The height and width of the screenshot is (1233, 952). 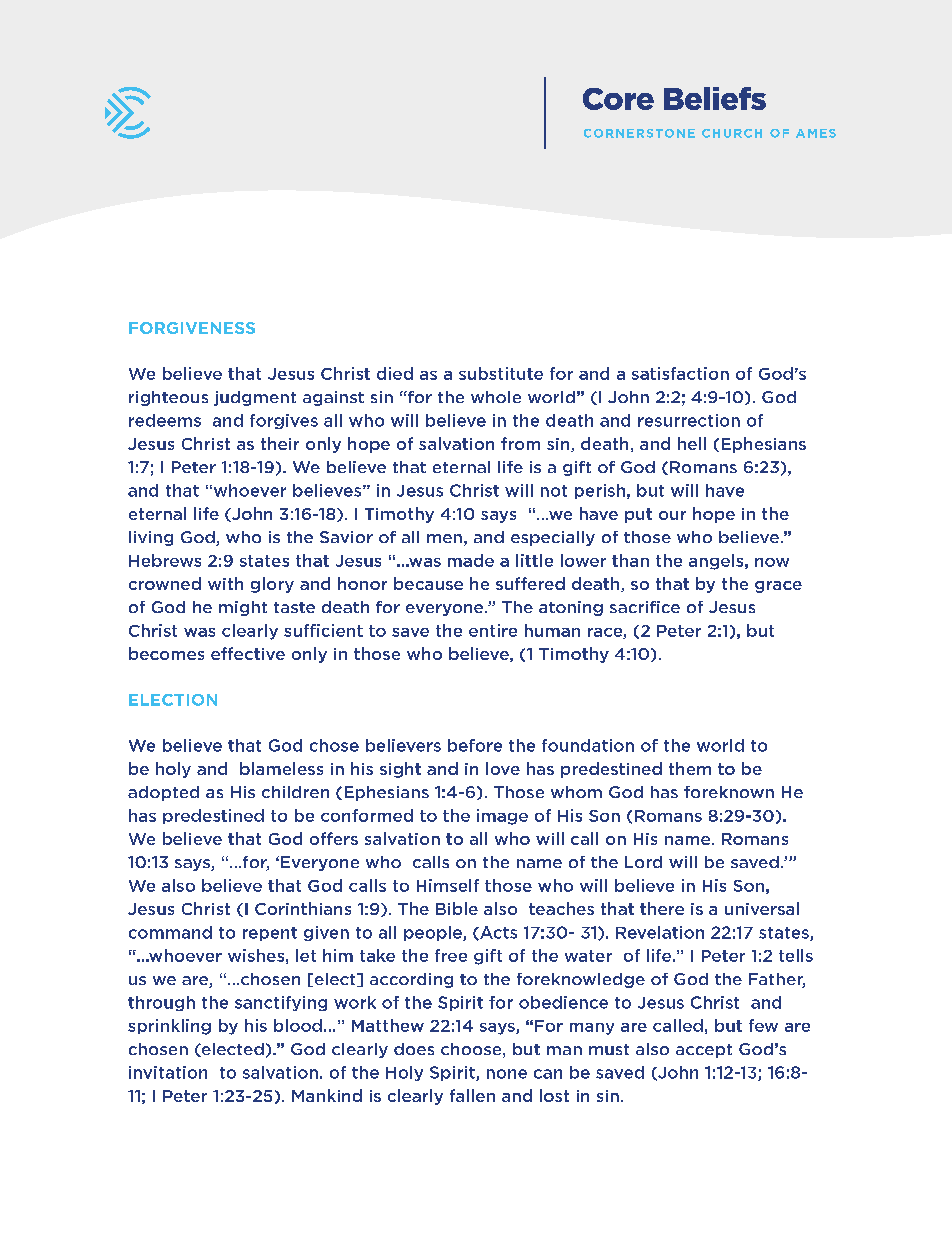 What do you see at coordinates (471, 560) in the screenshot?
I see `made` at bounding box center [471, 560].
